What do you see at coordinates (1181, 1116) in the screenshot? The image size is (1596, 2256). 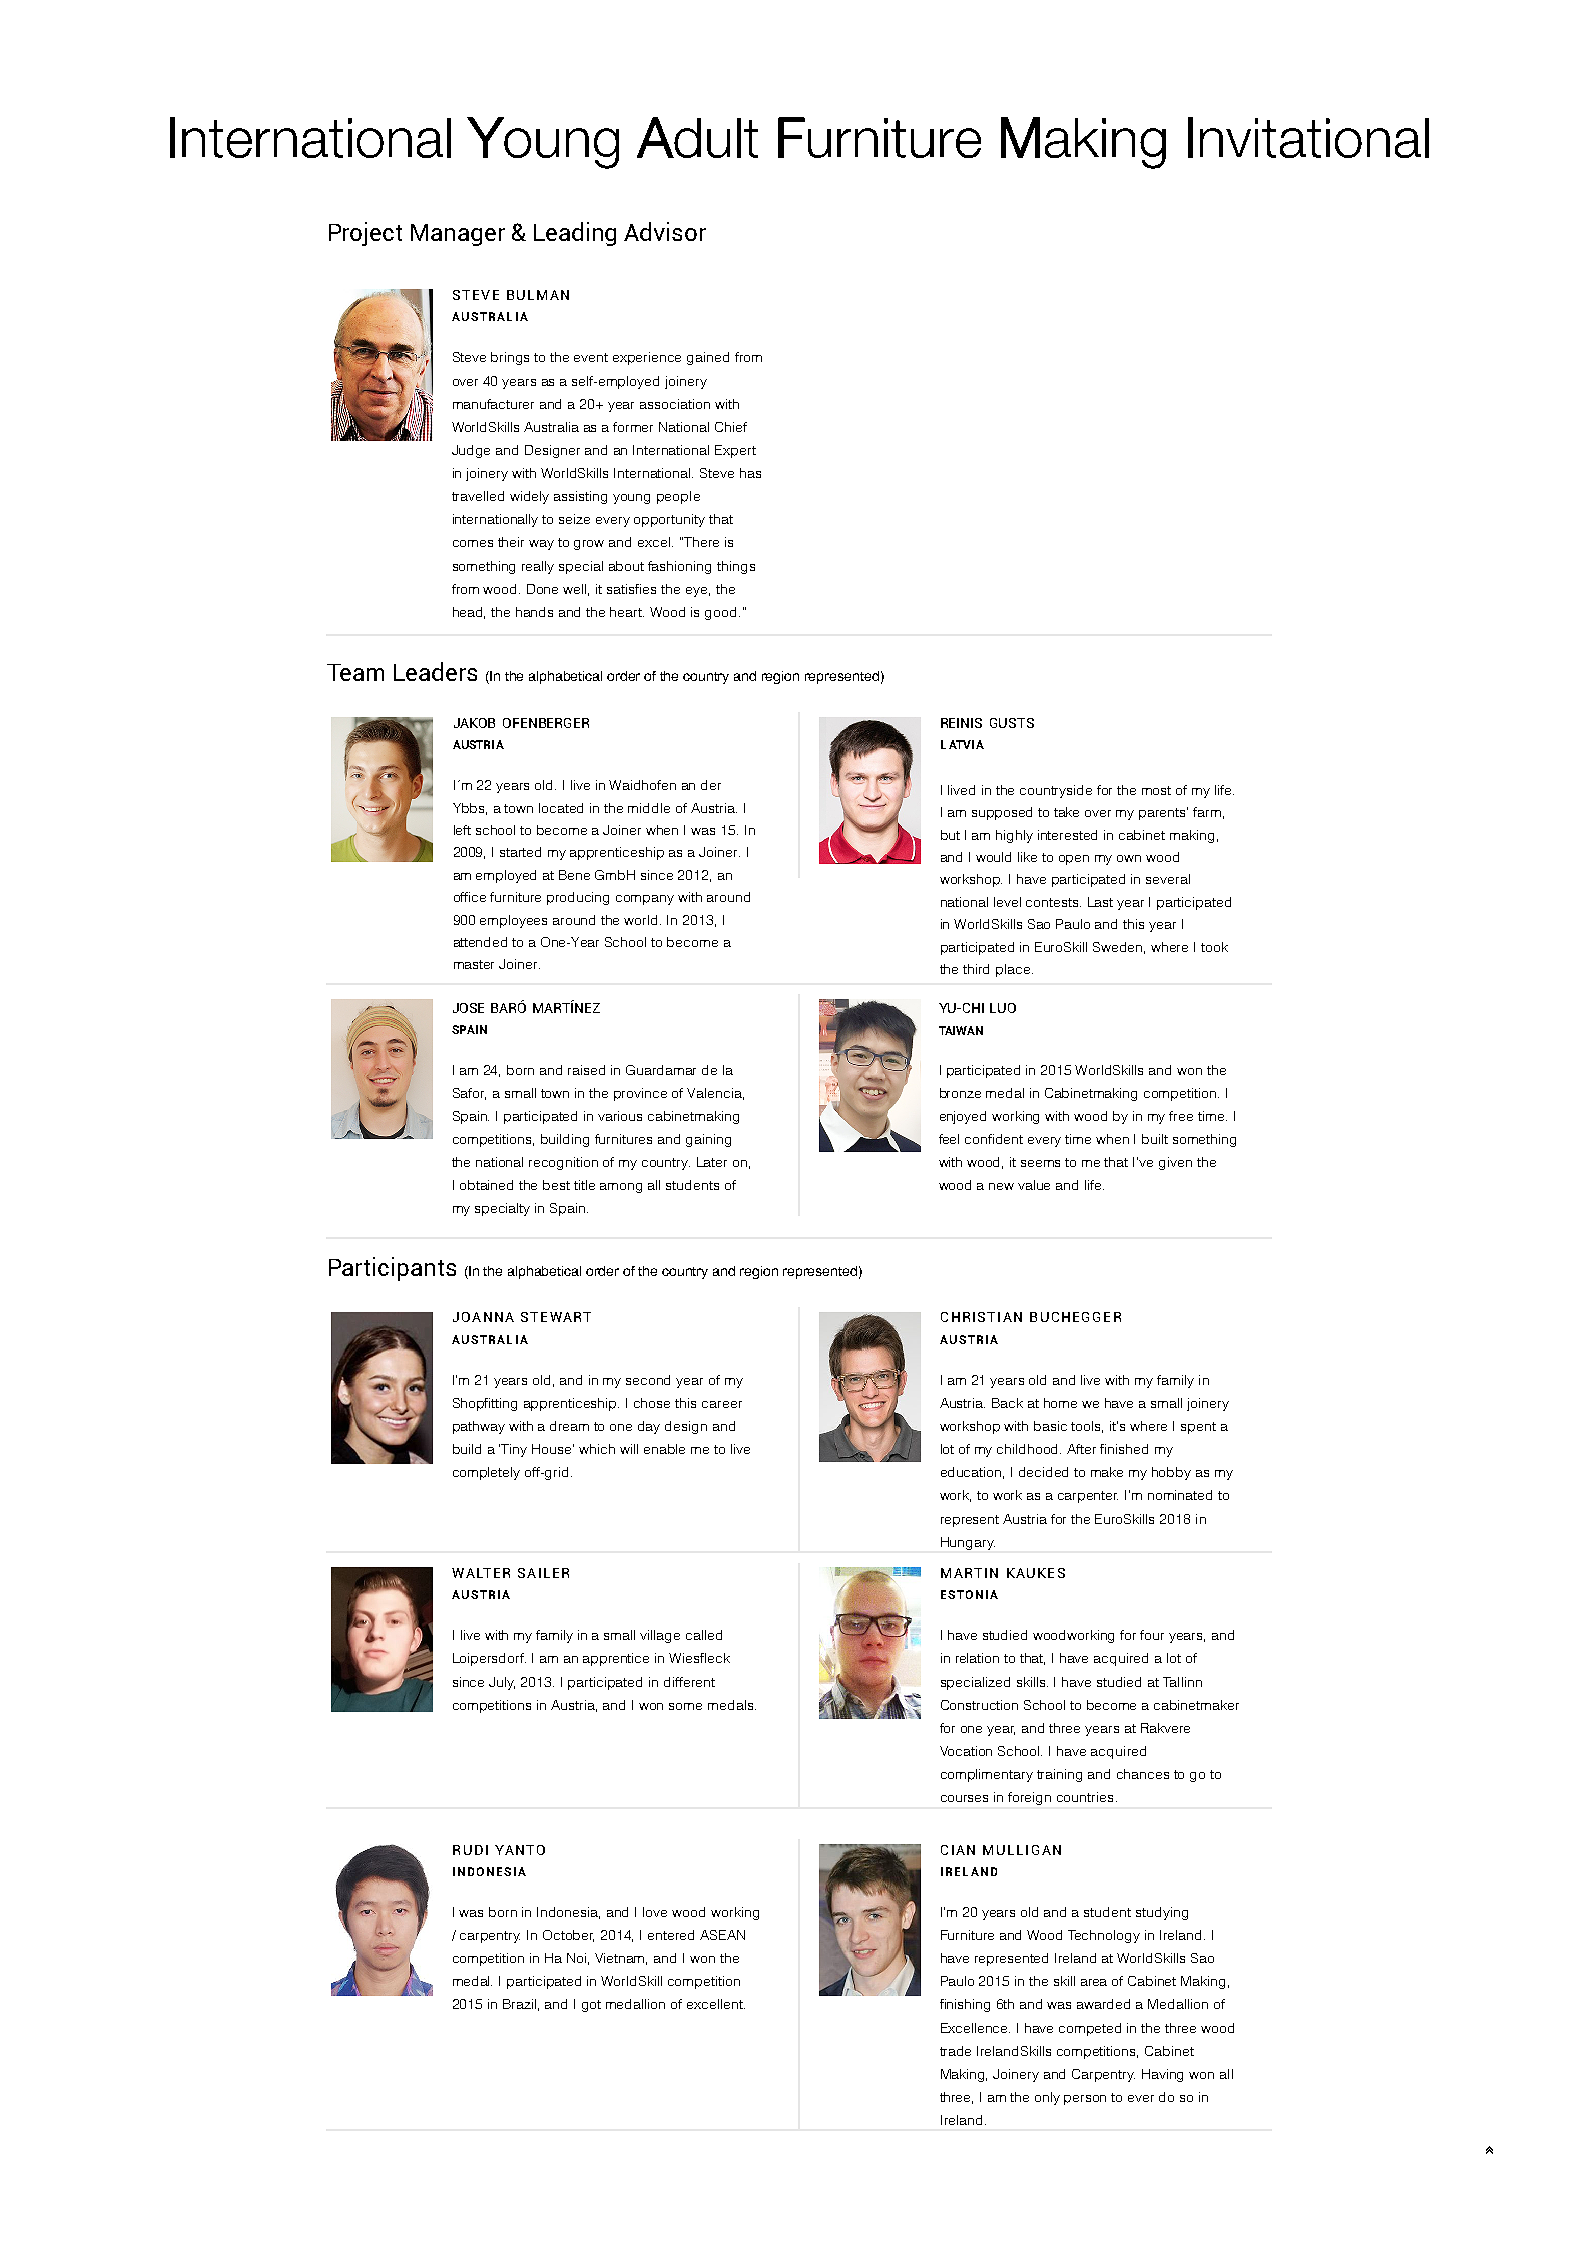 I see `free` at bounding box center [1181, 1116].
